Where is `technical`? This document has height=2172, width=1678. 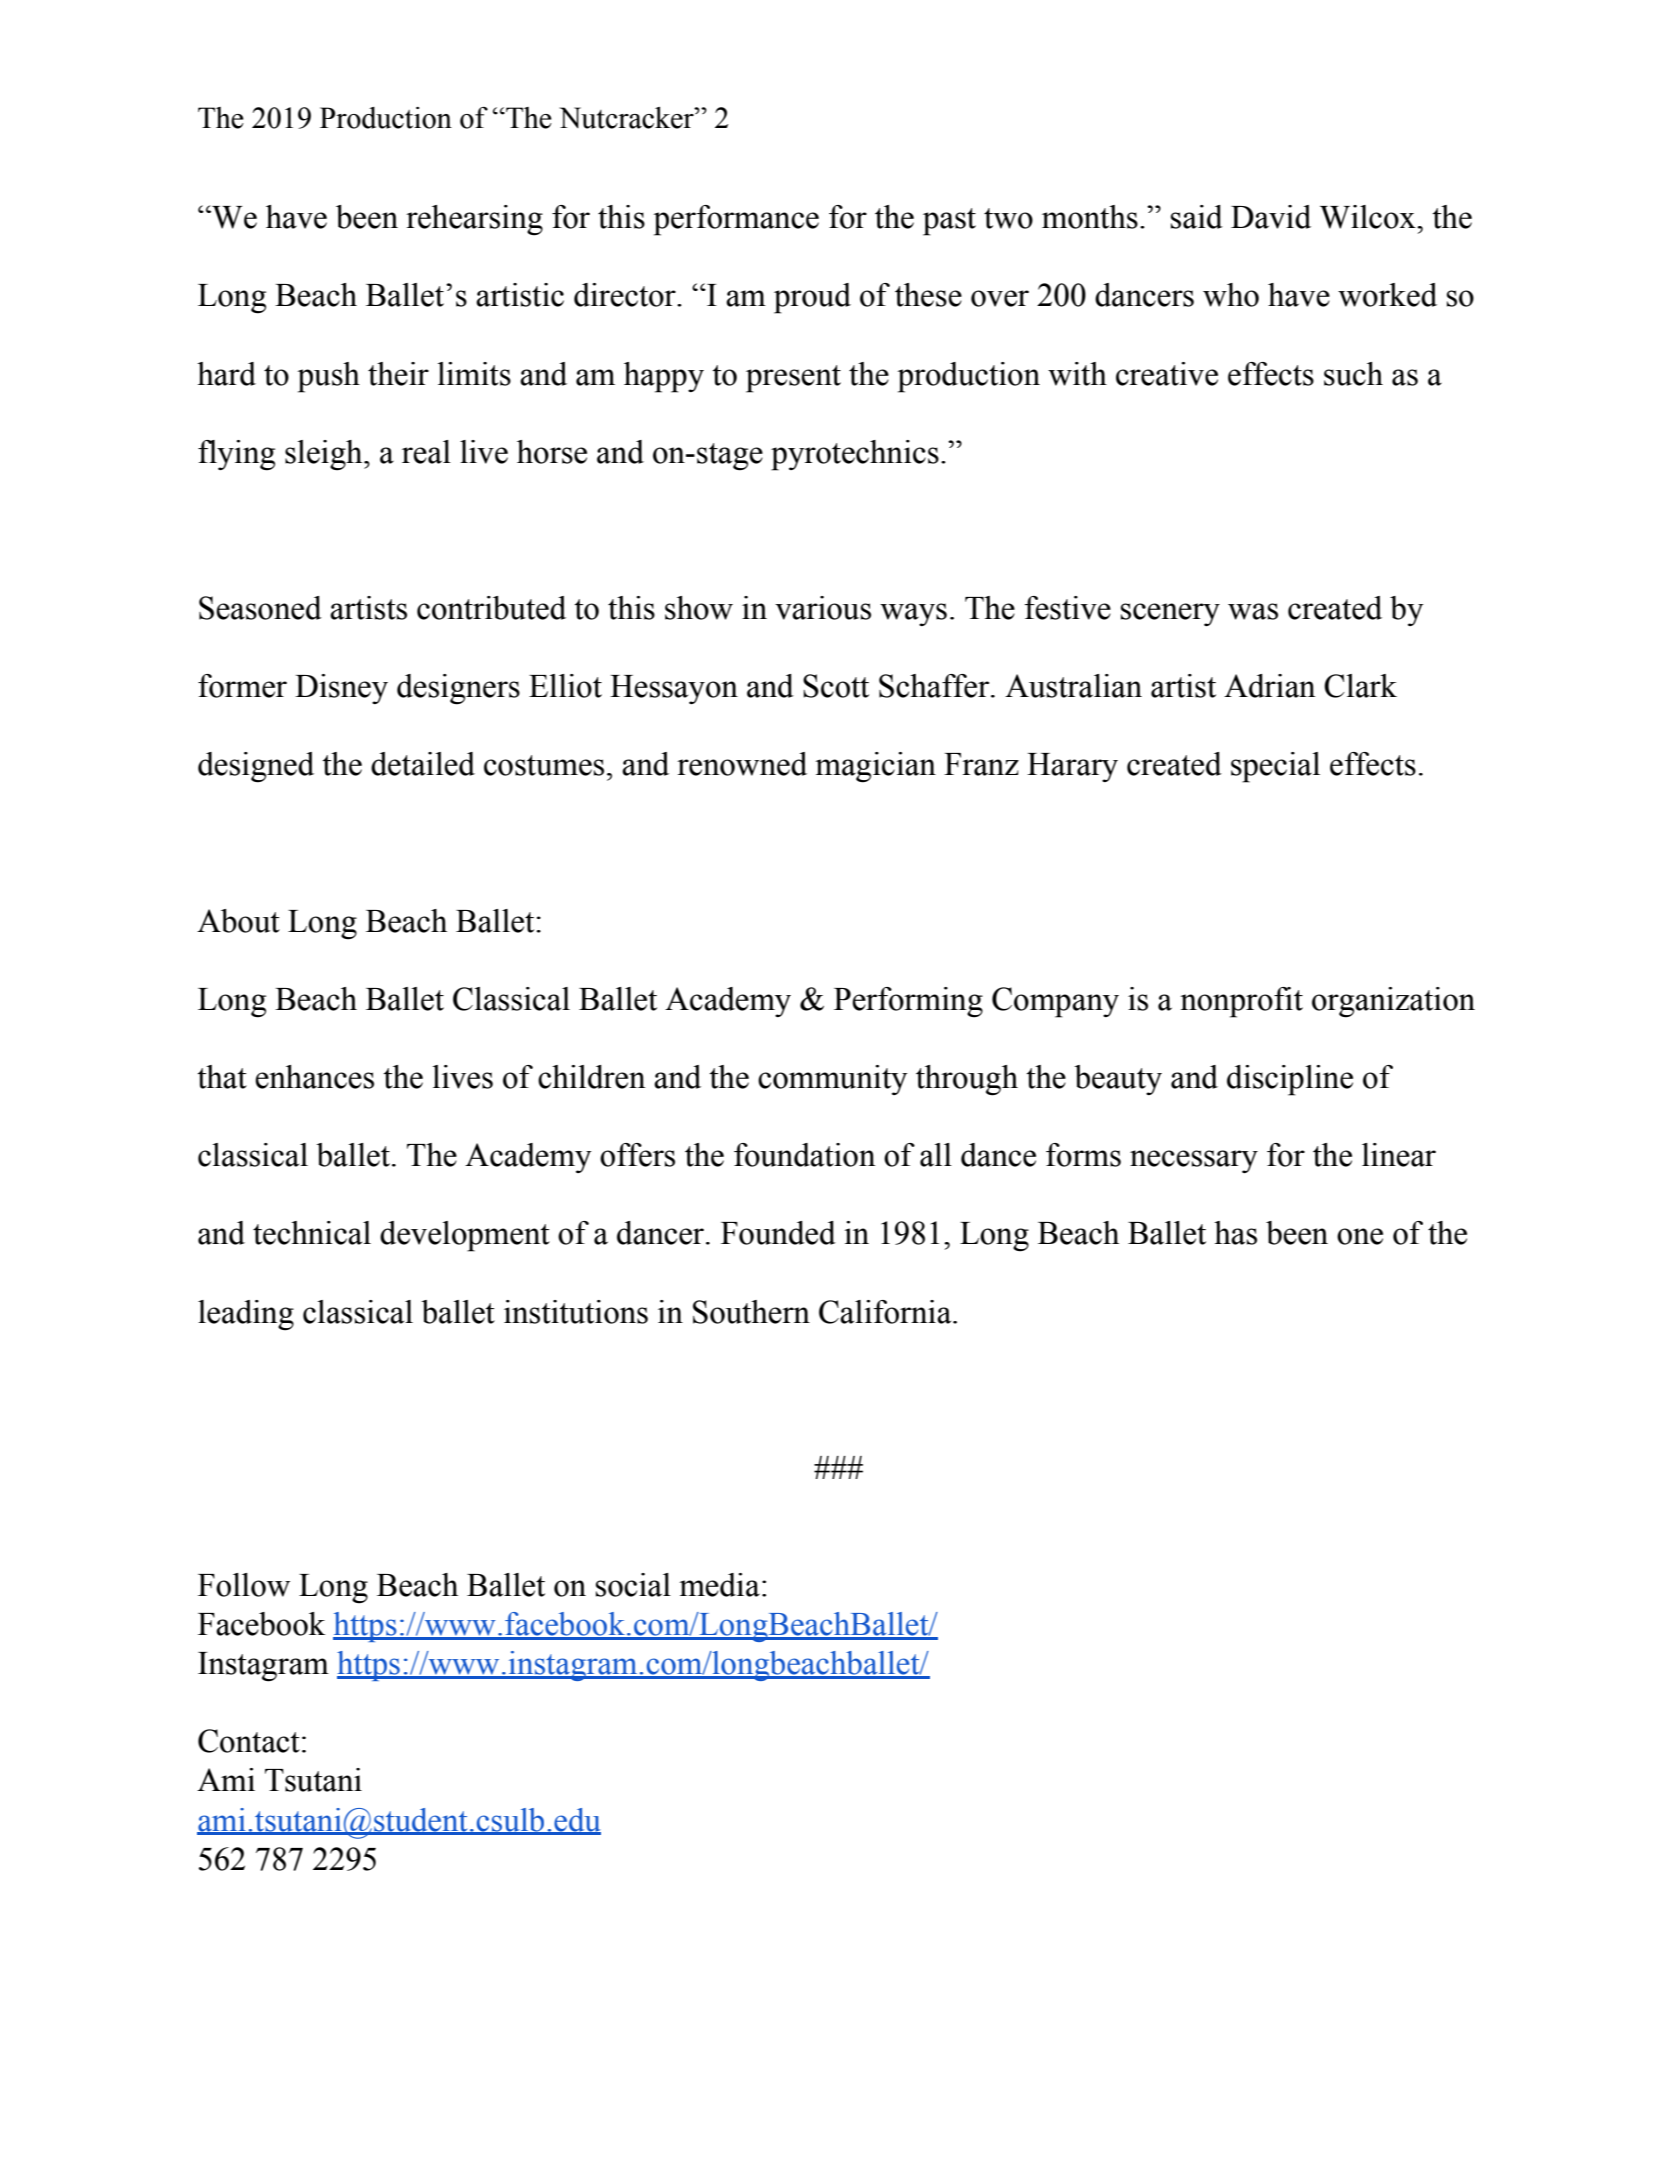
technical is located at coordinates (312, 1233).
